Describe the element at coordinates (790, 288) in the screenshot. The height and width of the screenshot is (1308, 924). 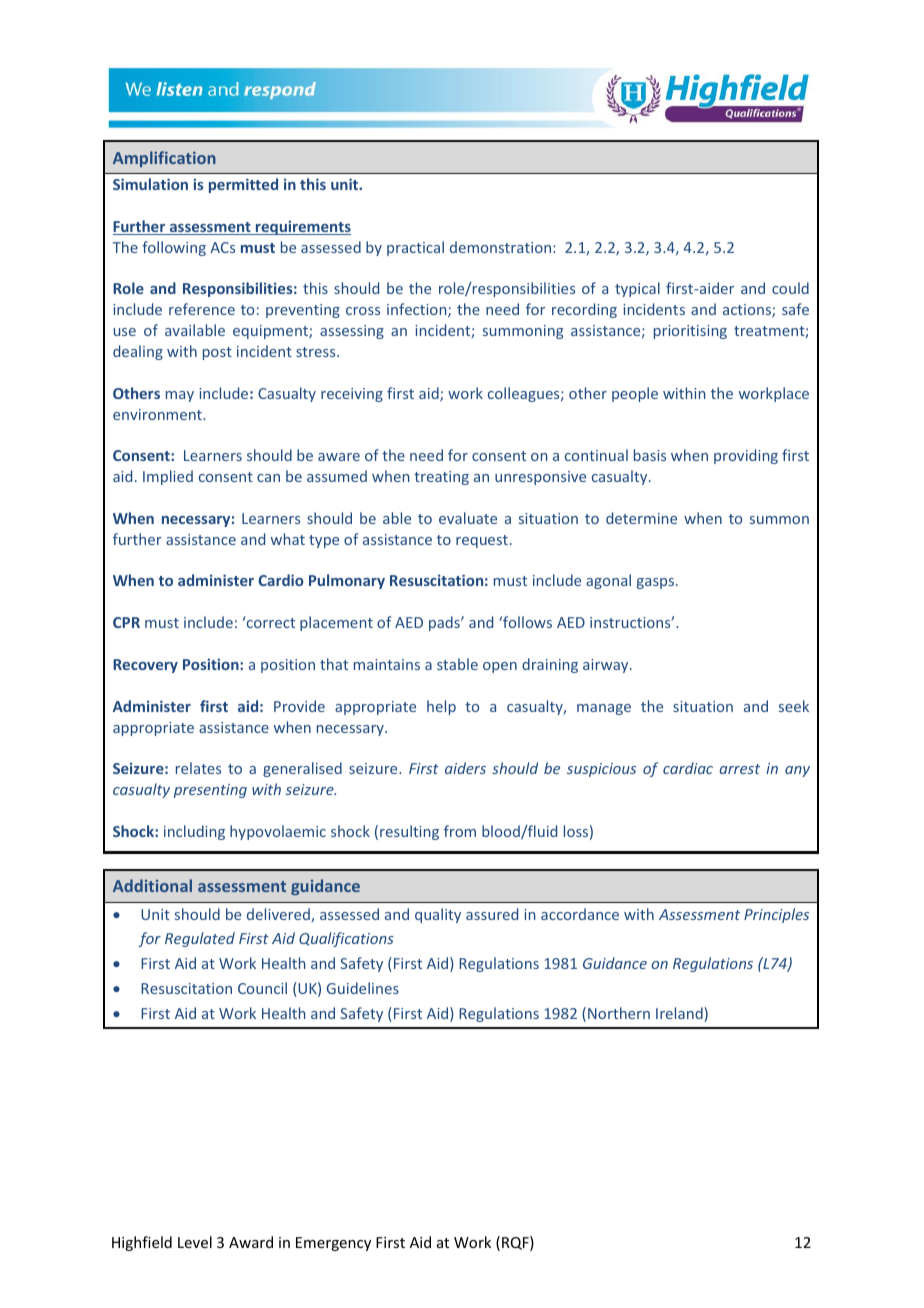
I see `could` at that location.
